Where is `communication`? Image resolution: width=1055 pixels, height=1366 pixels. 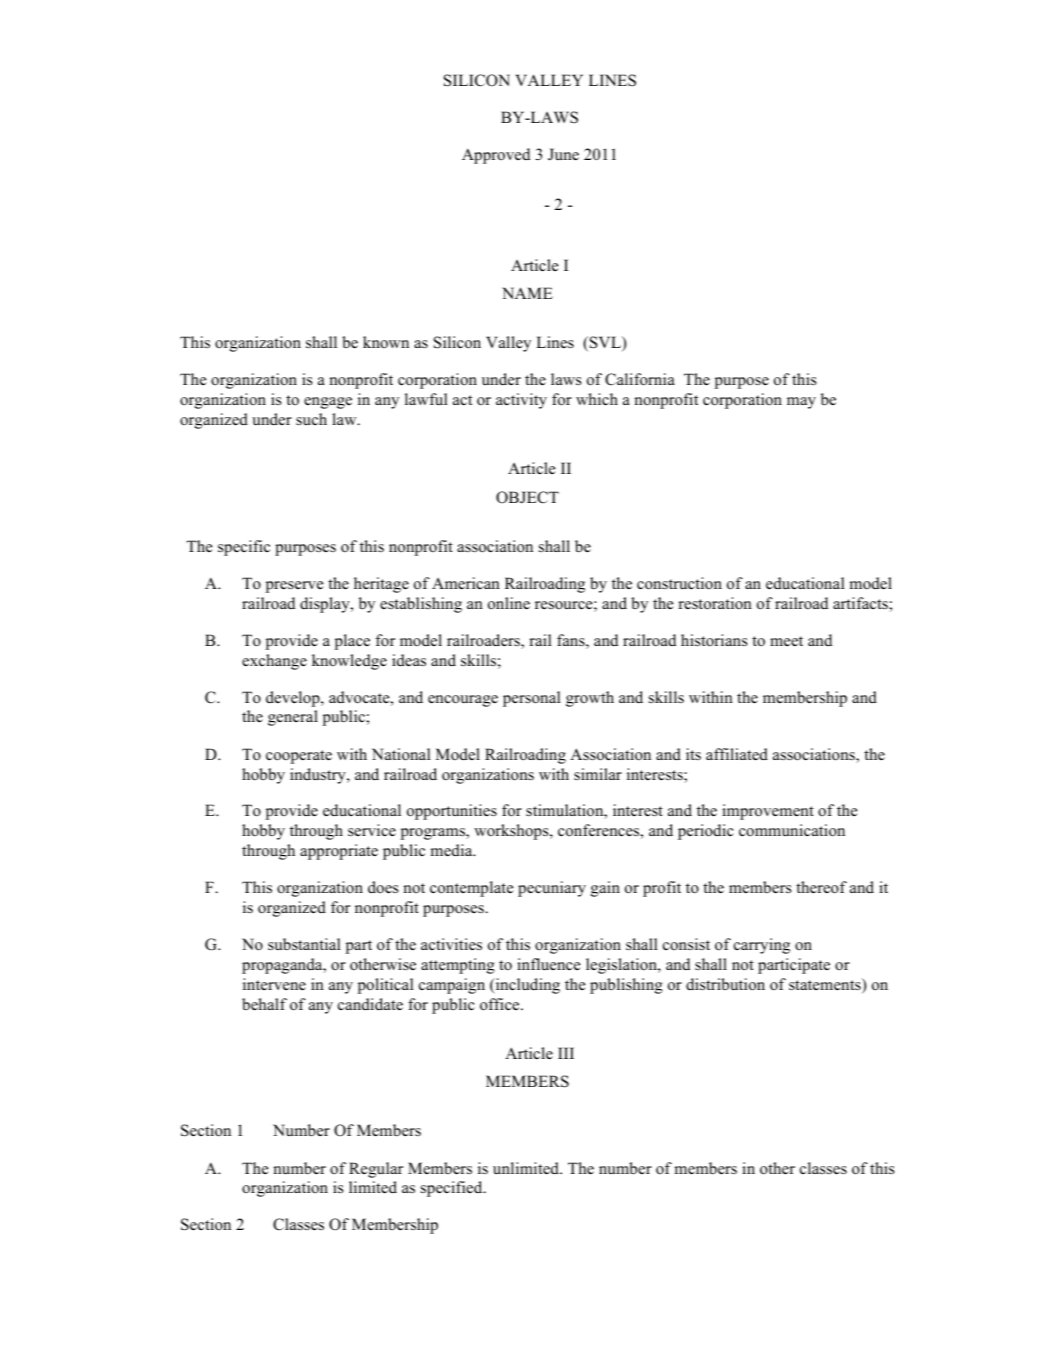
communication is located at coordinates (792, 830).
